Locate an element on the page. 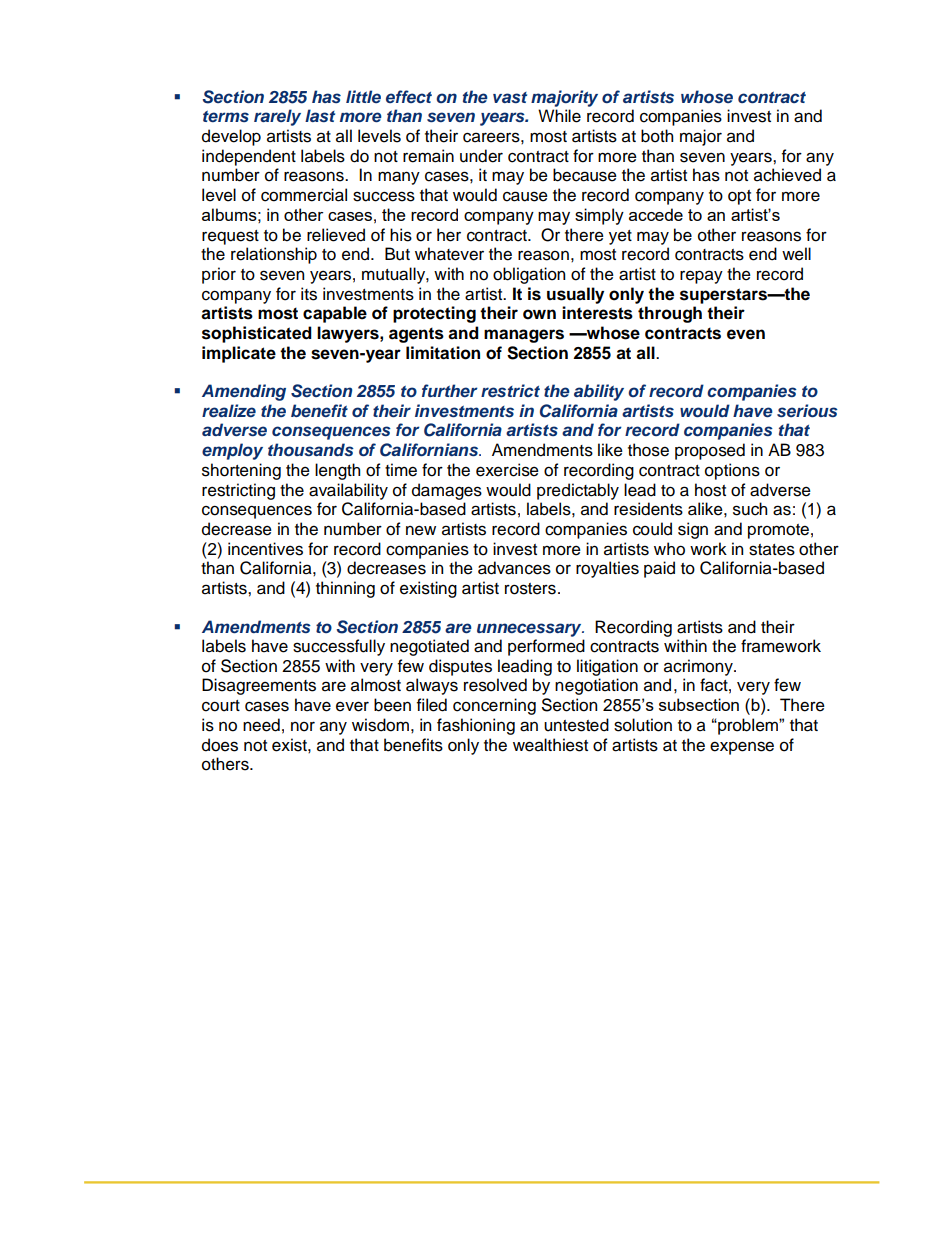 The height and width of the document is (1233, 952). further is located at coordinates (450, 390).
